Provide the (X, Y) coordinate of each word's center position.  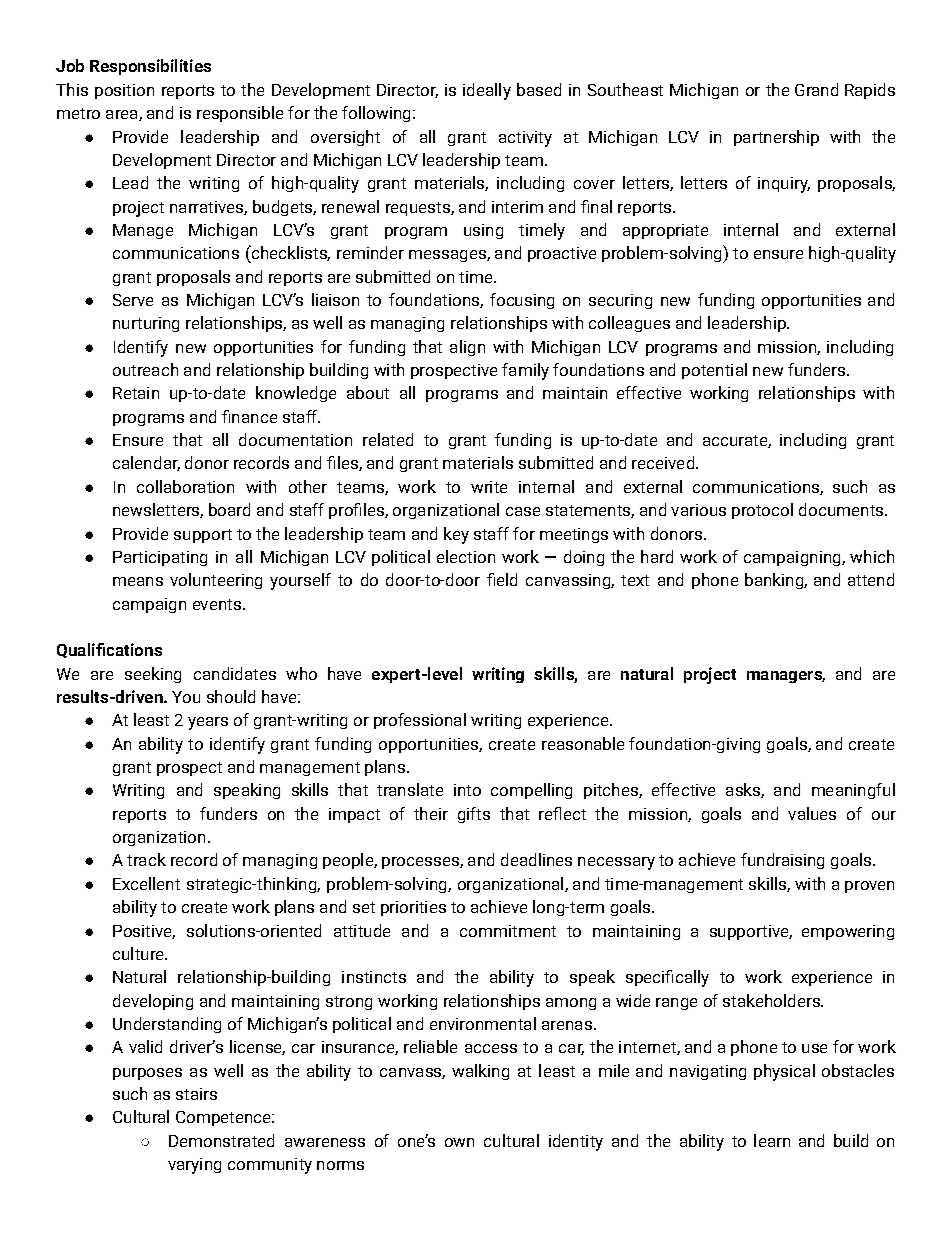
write (489, 487)
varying (194, 1166)
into (467, 790)
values (812, 813)
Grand (816, 89)
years (208, 723)
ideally (487, 91)
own (459, 1142)
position (124, 91)
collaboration (185, 486)
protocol (762, 511)
